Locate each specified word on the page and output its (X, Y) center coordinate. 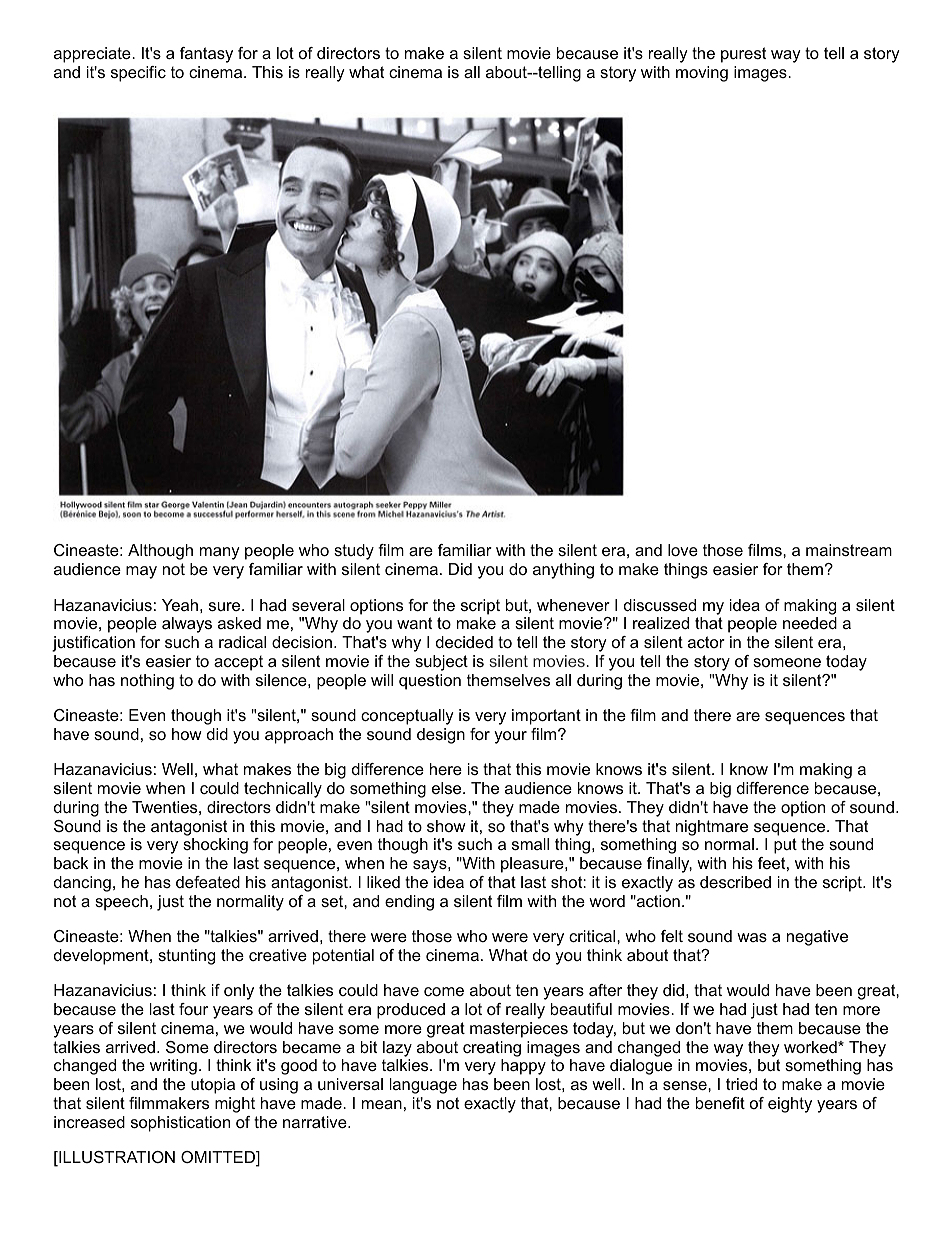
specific (138, 74)
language (423, 1086)
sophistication (180, 1124)
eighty (790, 1105)
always (187, 625)
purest (743, 55)
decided (464, 642)
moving (702, 74)
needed (810, 623)
